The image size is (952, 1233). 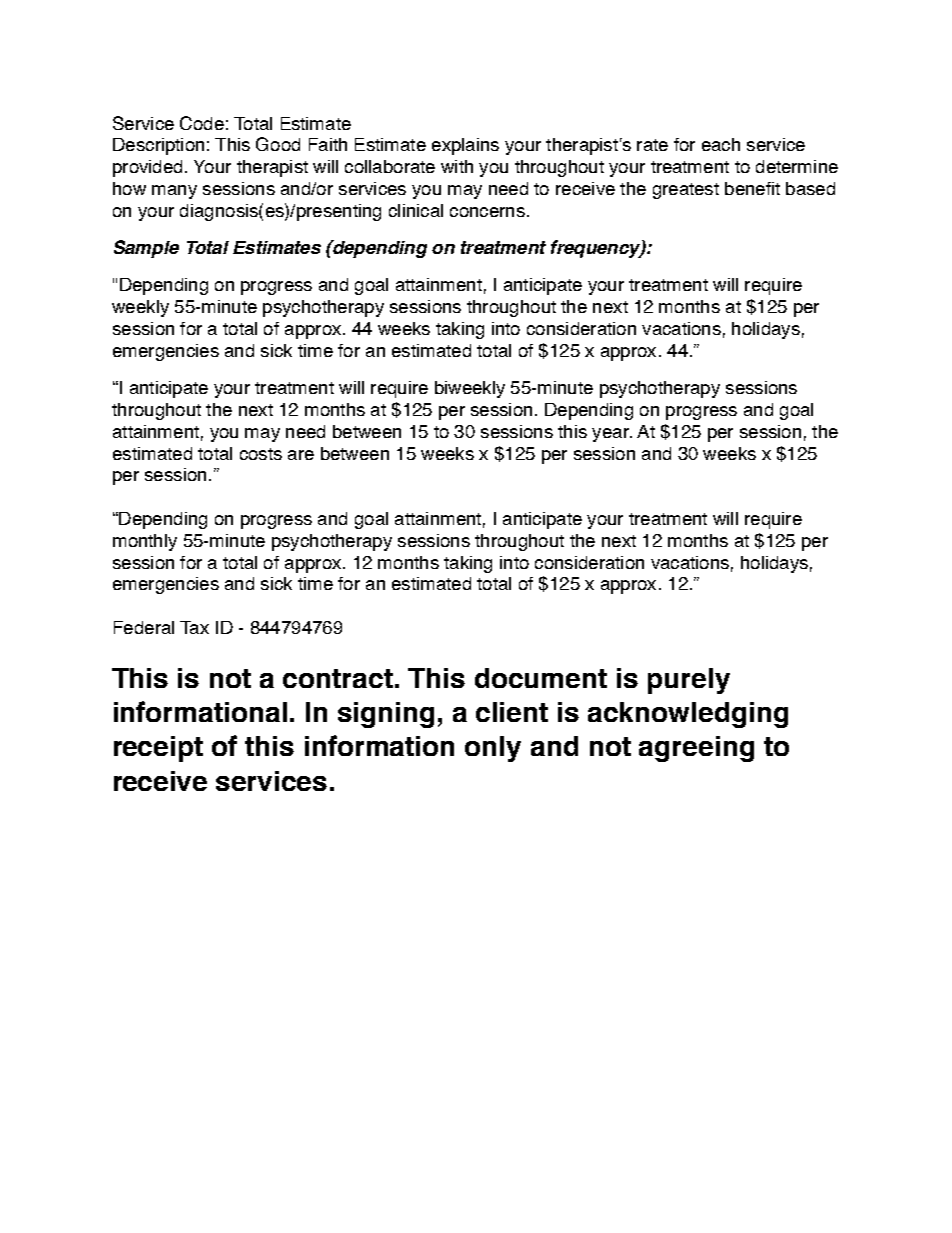 What do you see at coordinates (158, 749) in the page?
I see `receipt` at bounding box center [158, 749].
